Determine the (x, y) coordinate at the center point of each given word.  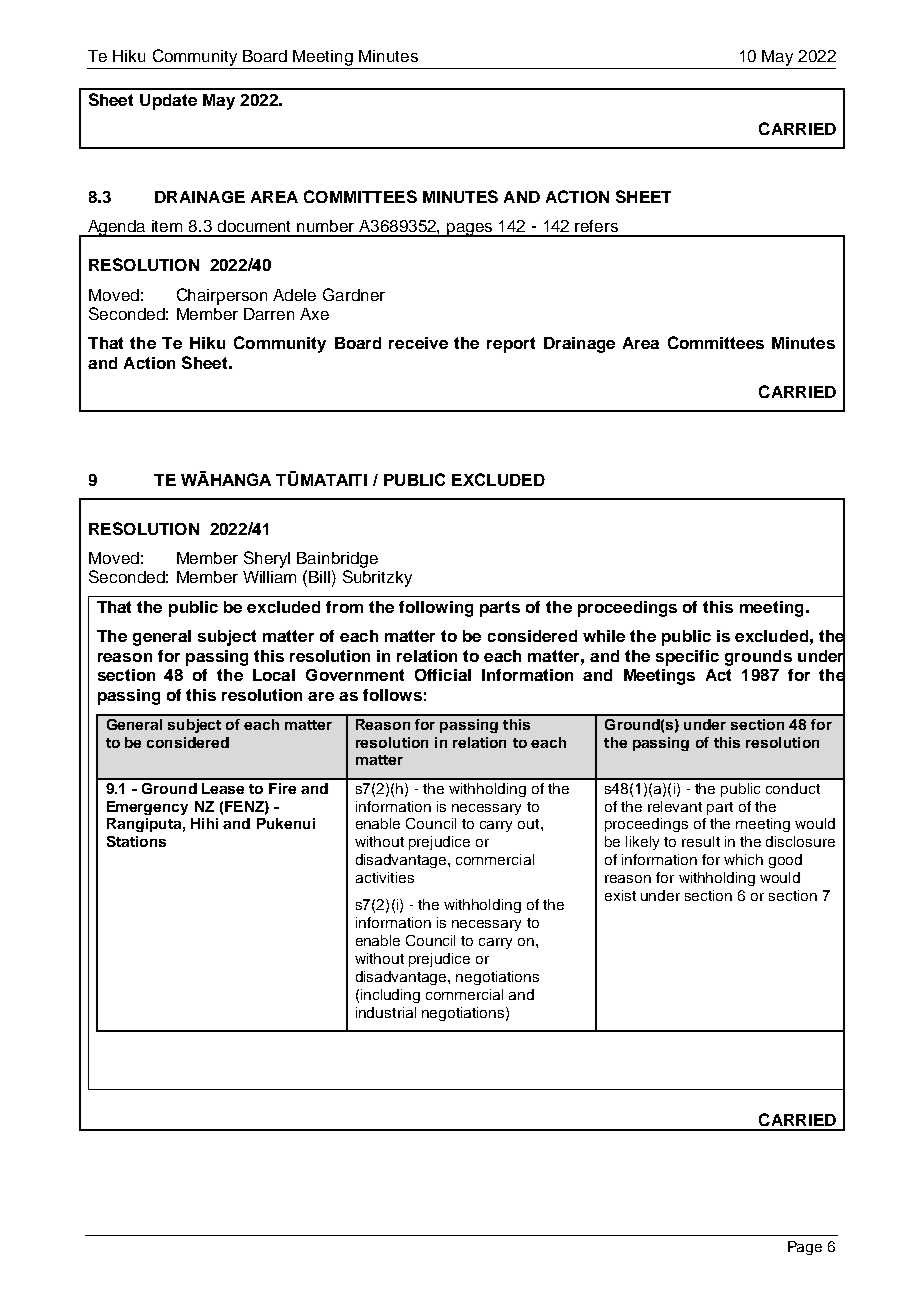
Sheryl (267, 559)
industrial (386, 1012)
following (436, 609)
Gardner (354, 294)
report (511, 345)
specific (687, 658)
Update (168, 102)
